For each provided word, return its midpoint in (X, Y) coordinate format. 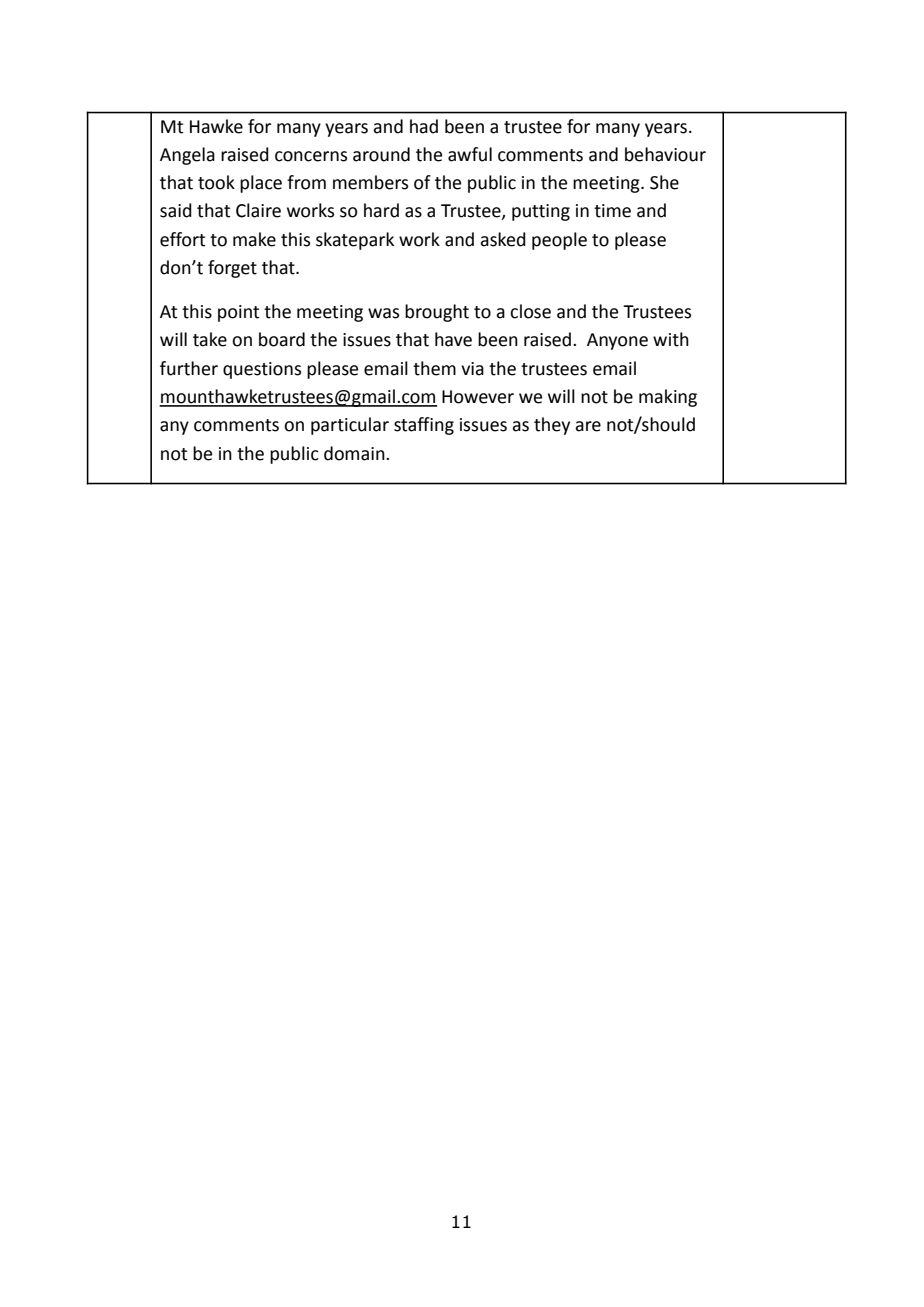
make (254, 239)
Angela (187, 156)
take (210, 339)
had (424, 126)
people (559, 241)
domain (355, 453)
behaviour (665, 154)
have (453, 339)
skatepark (355, 241)
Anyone (617, 341)
